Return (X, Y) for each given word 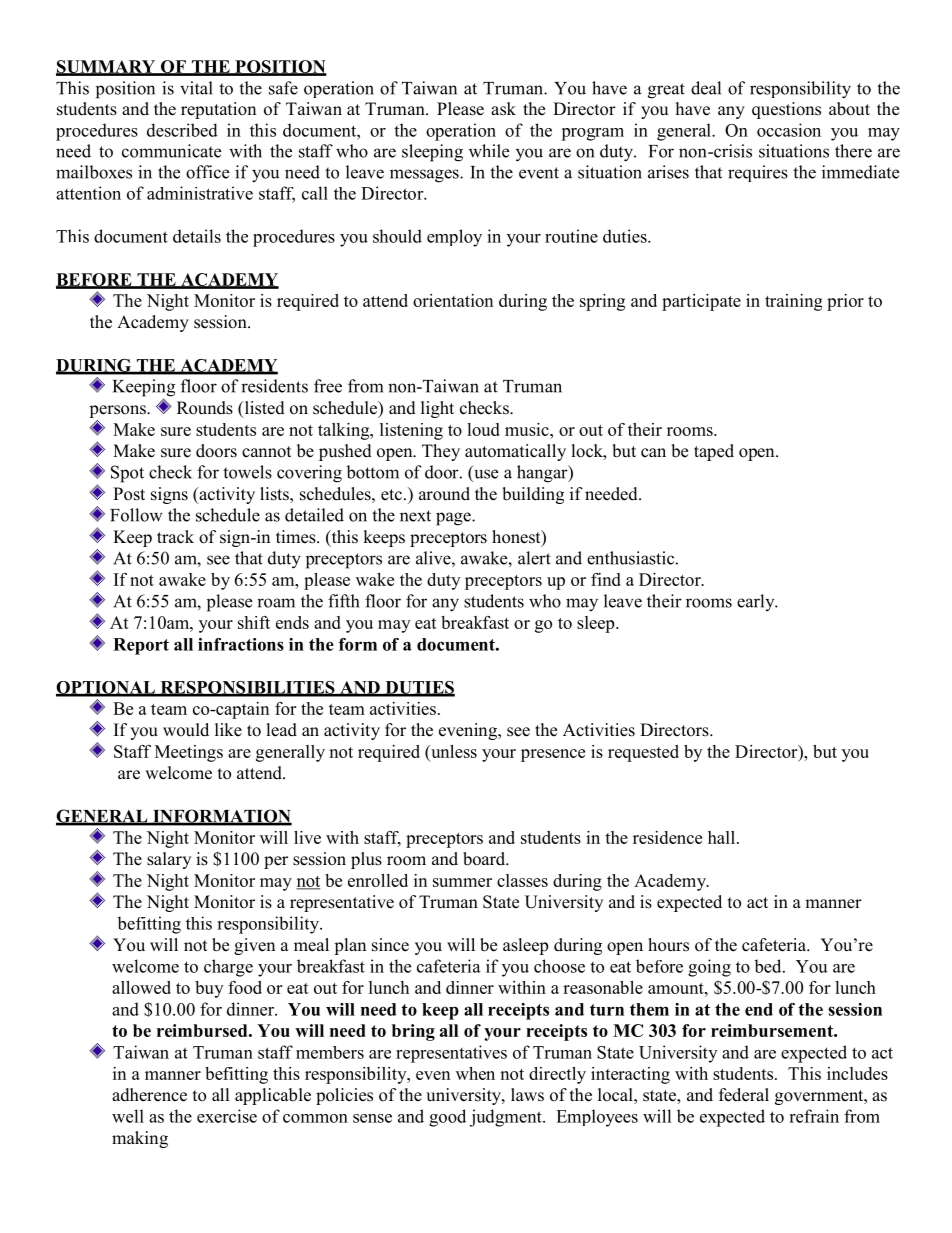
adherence (149, 1095)
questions (786, 110)
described (182, 130)
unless (453, 751)
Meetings (189, 753)
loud (483, 429)
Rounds (205, 408)
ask (503, 109)
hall (723, 837)
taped (714, 452)
